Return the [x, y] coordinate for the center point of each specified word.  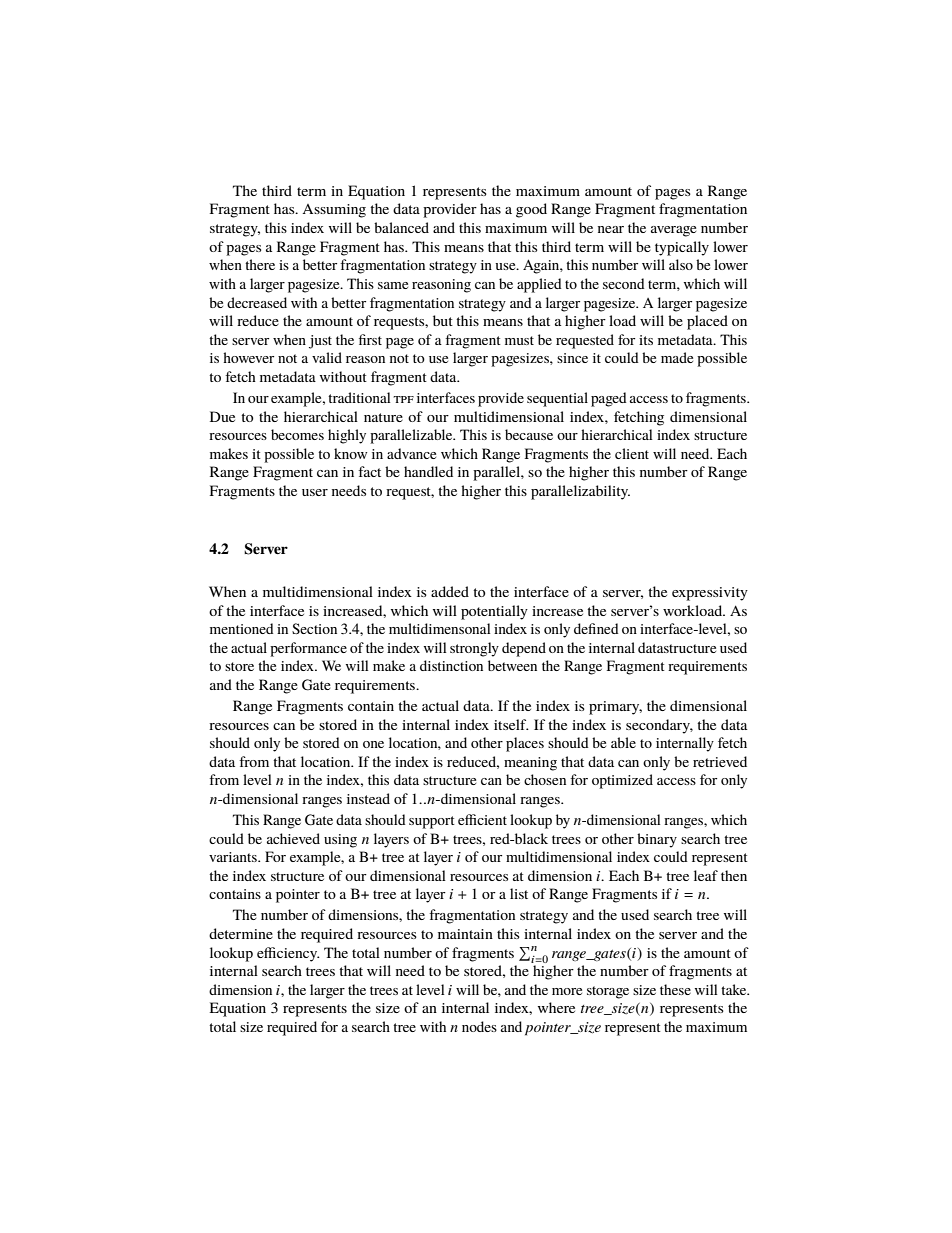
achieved [293, 838]
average [673, 231]
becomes [297, 434]
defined [596, 628]
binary [657, 840]
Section [314, 628]
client [632, 453]
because [529, 434]
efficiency [288, 954]
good [531, 210]
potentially [494, 612]
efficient [482, 819]
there [260, 264]
